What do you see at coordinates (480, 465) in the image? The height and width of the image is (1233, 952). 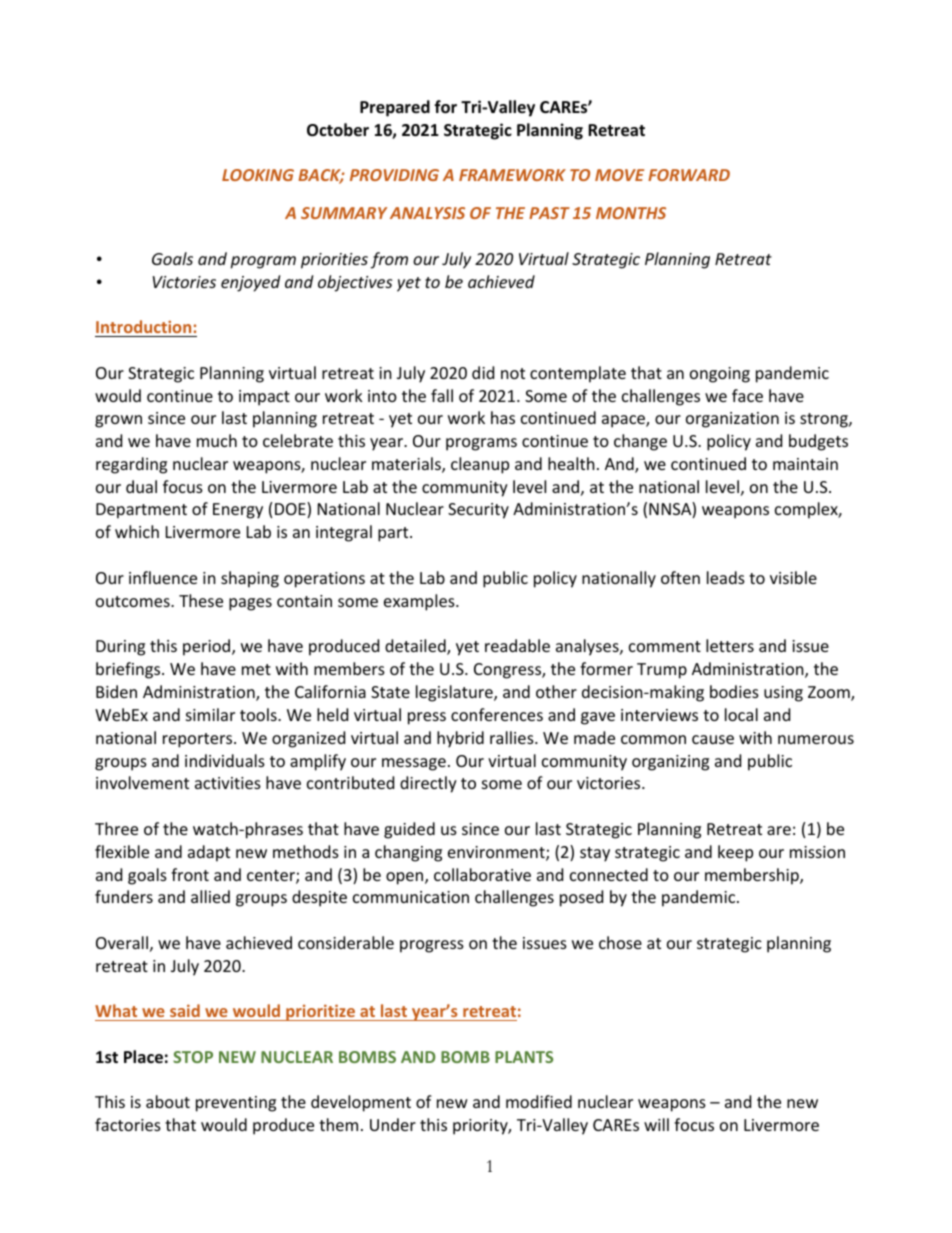 I see `cleanup` at bounding box center [480, 465].
